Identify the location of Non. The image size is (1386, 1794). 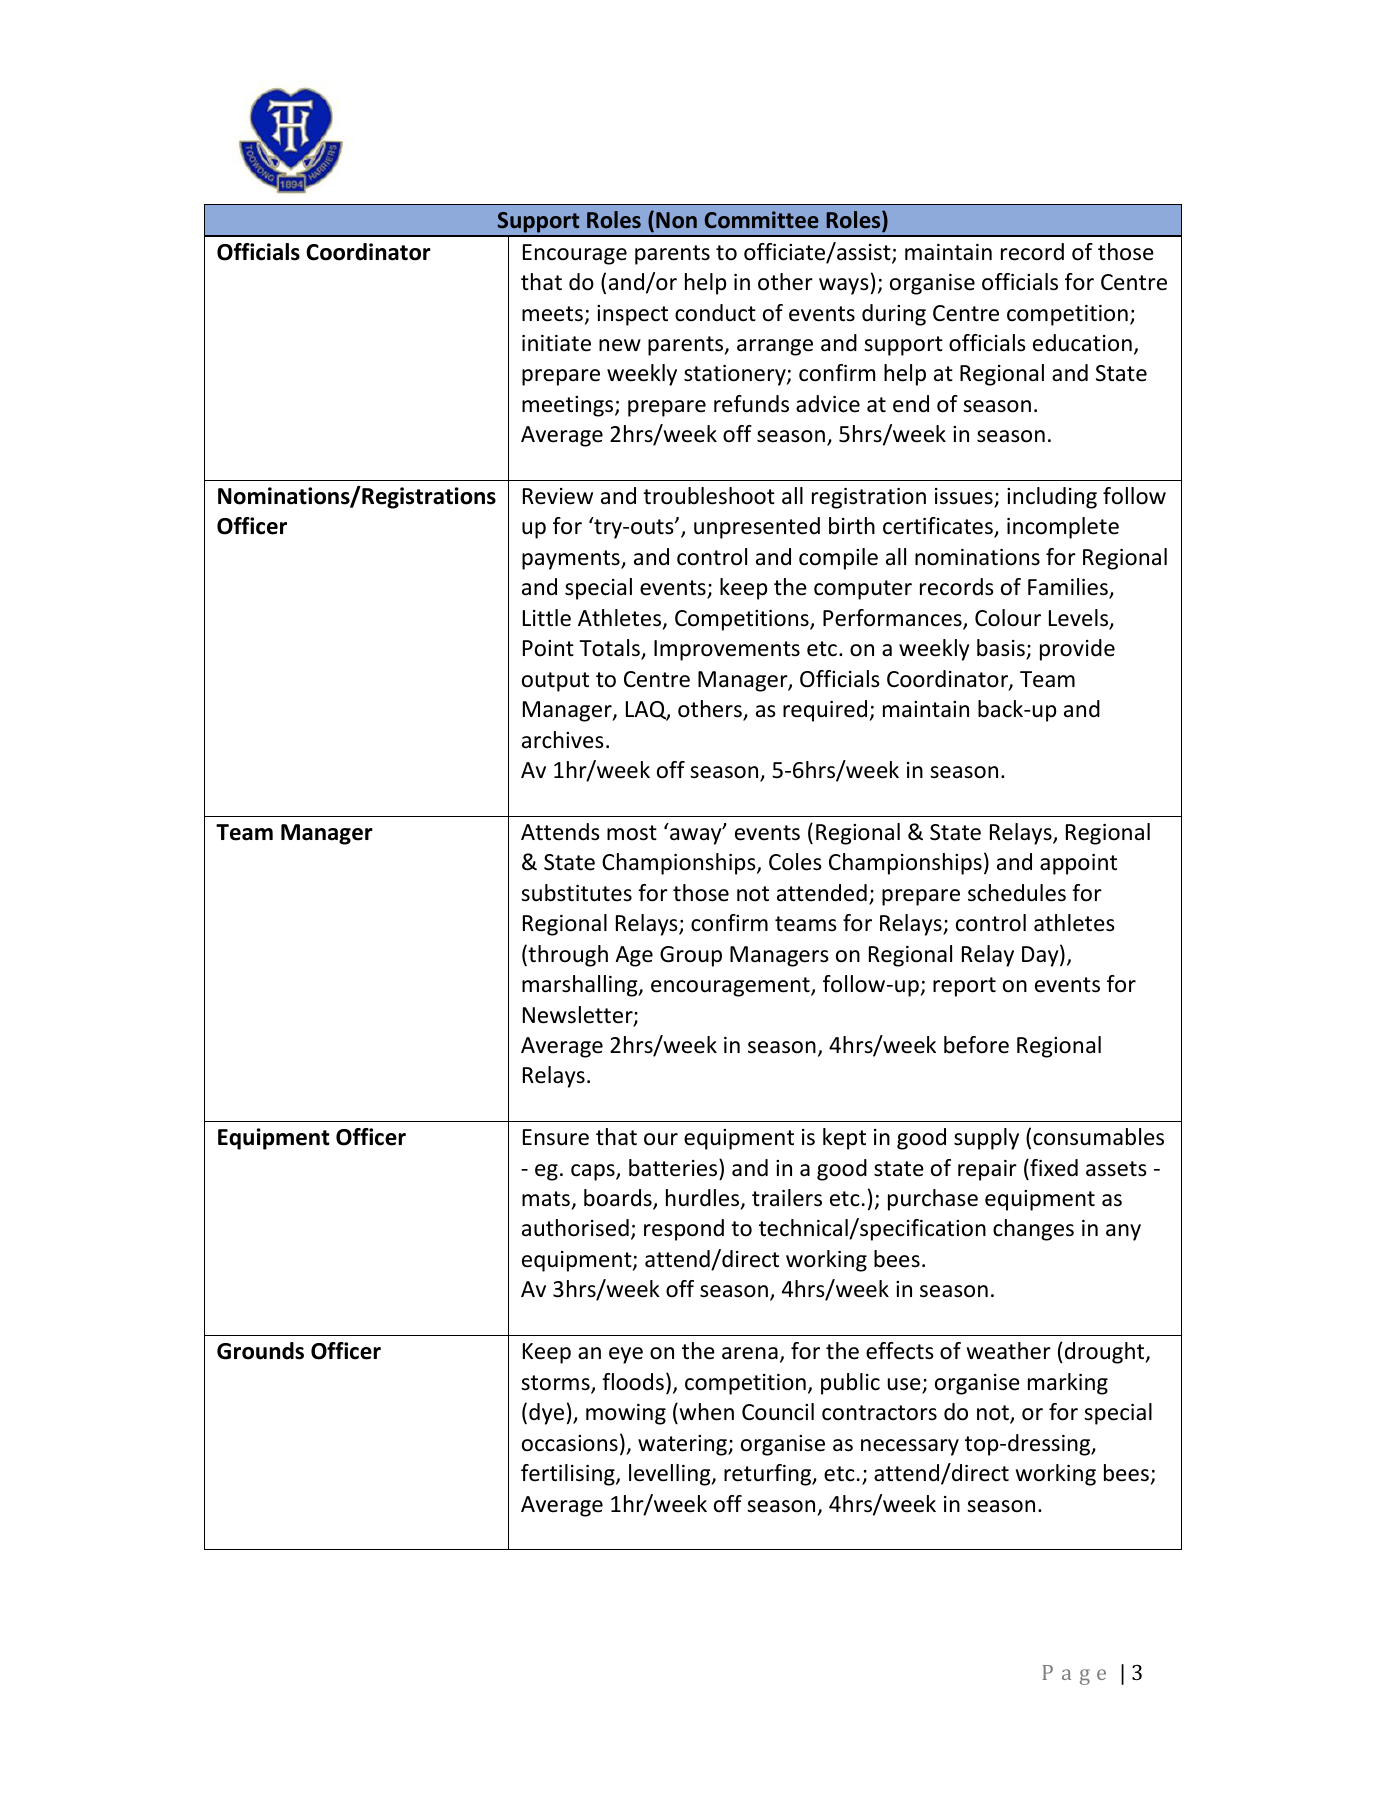
(676, 220).
